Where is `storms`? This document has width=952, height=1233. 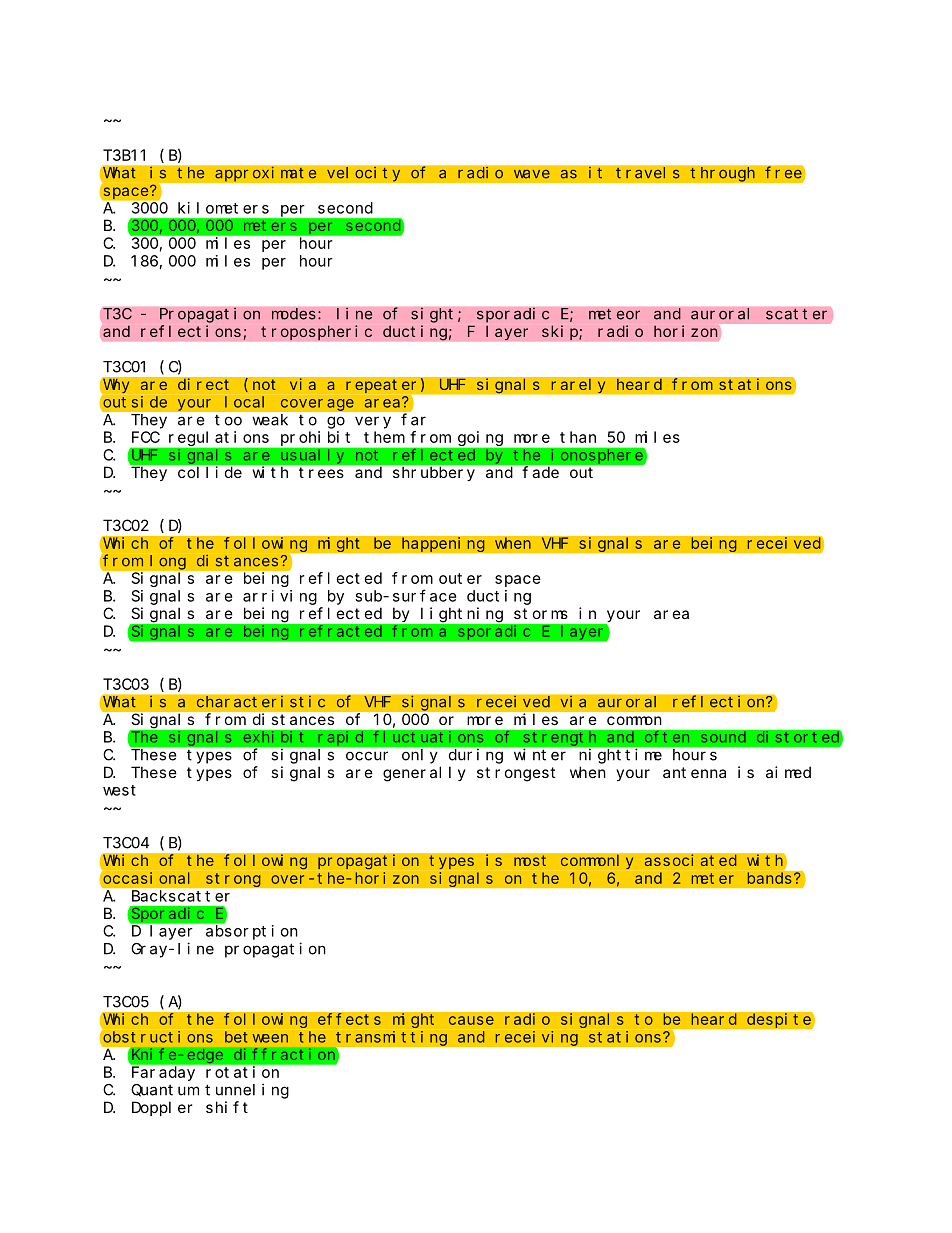
storms is located at coordinates (541, 613).
